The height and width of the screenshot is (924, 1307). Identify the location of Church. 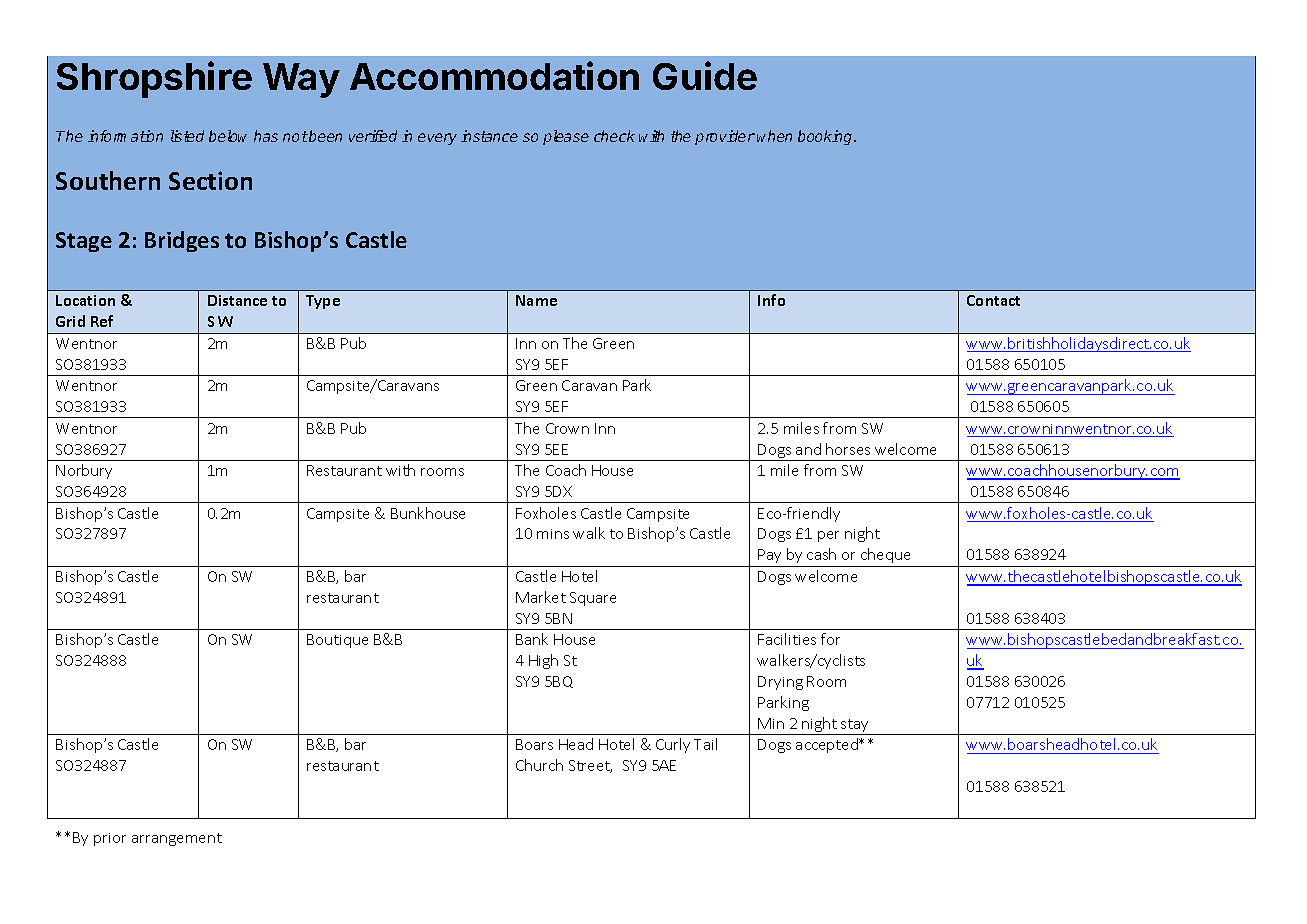
(539, 765).
